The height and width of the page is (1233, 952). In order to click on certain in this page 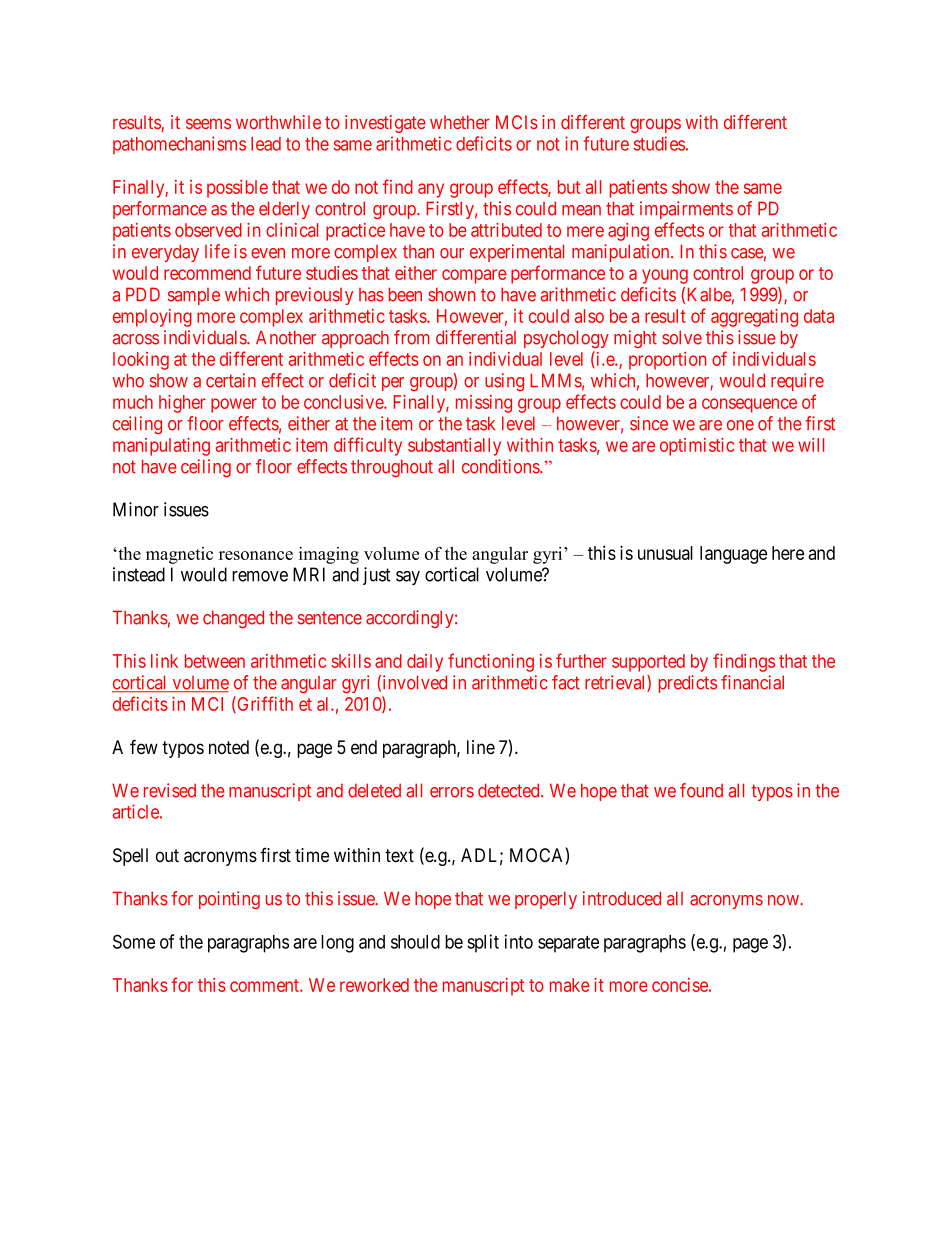, I will do `click(231, 380)`.
